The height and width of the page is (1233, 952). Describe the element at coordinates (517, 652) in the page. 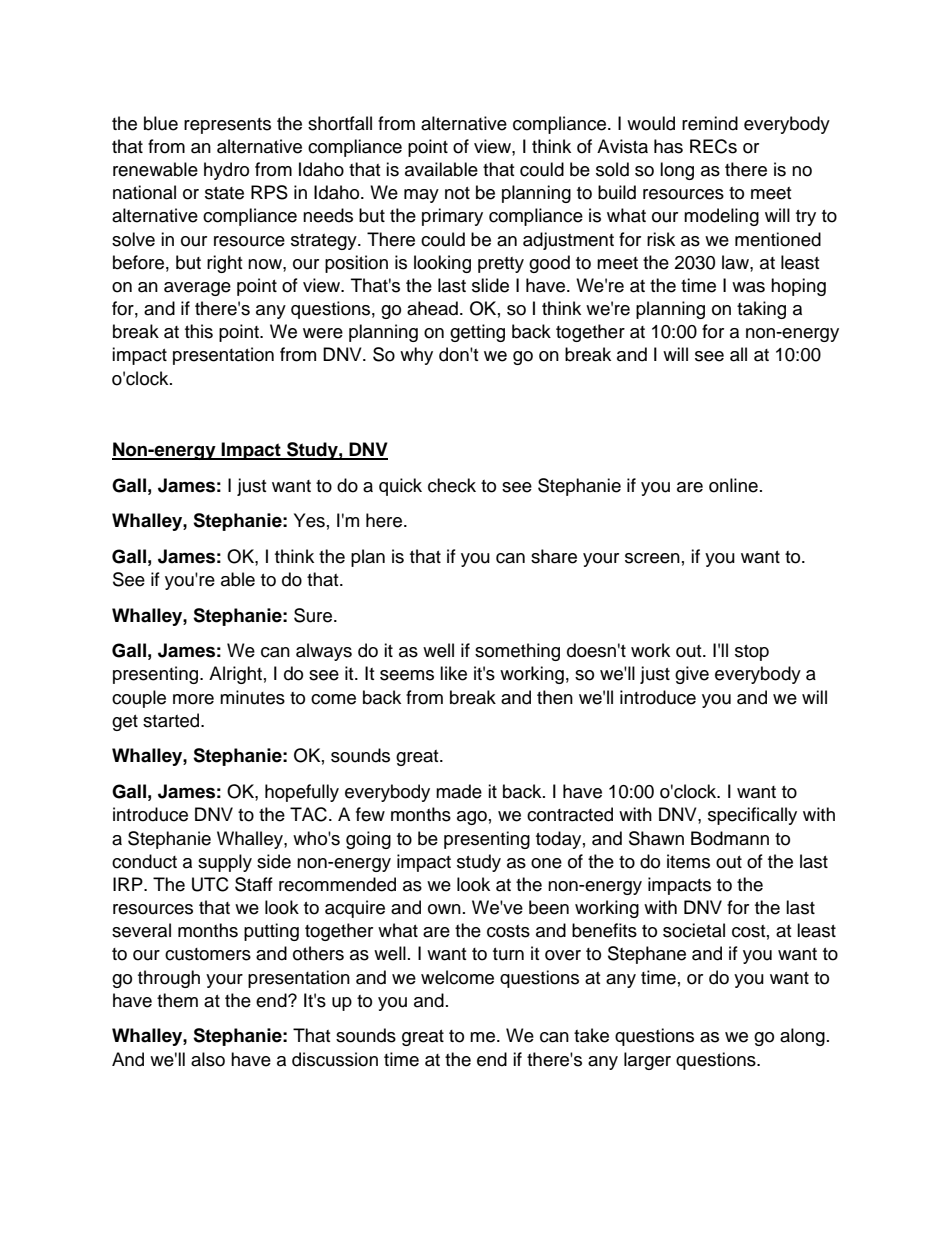

I see `something` at that location.
